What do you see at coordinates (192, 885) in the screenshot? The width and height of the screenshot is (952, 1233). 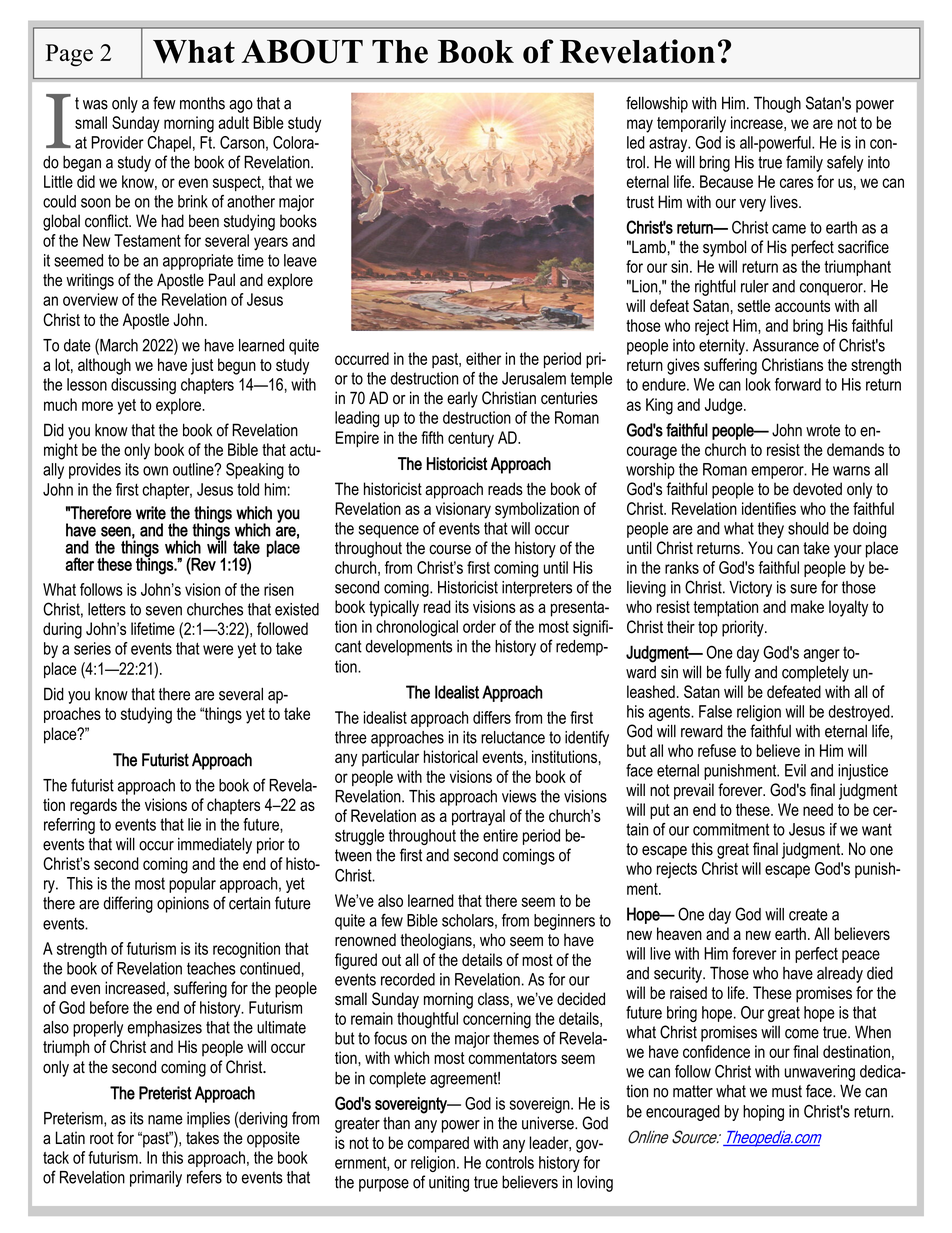 I see `popular` at bounding box center [192, 885].
